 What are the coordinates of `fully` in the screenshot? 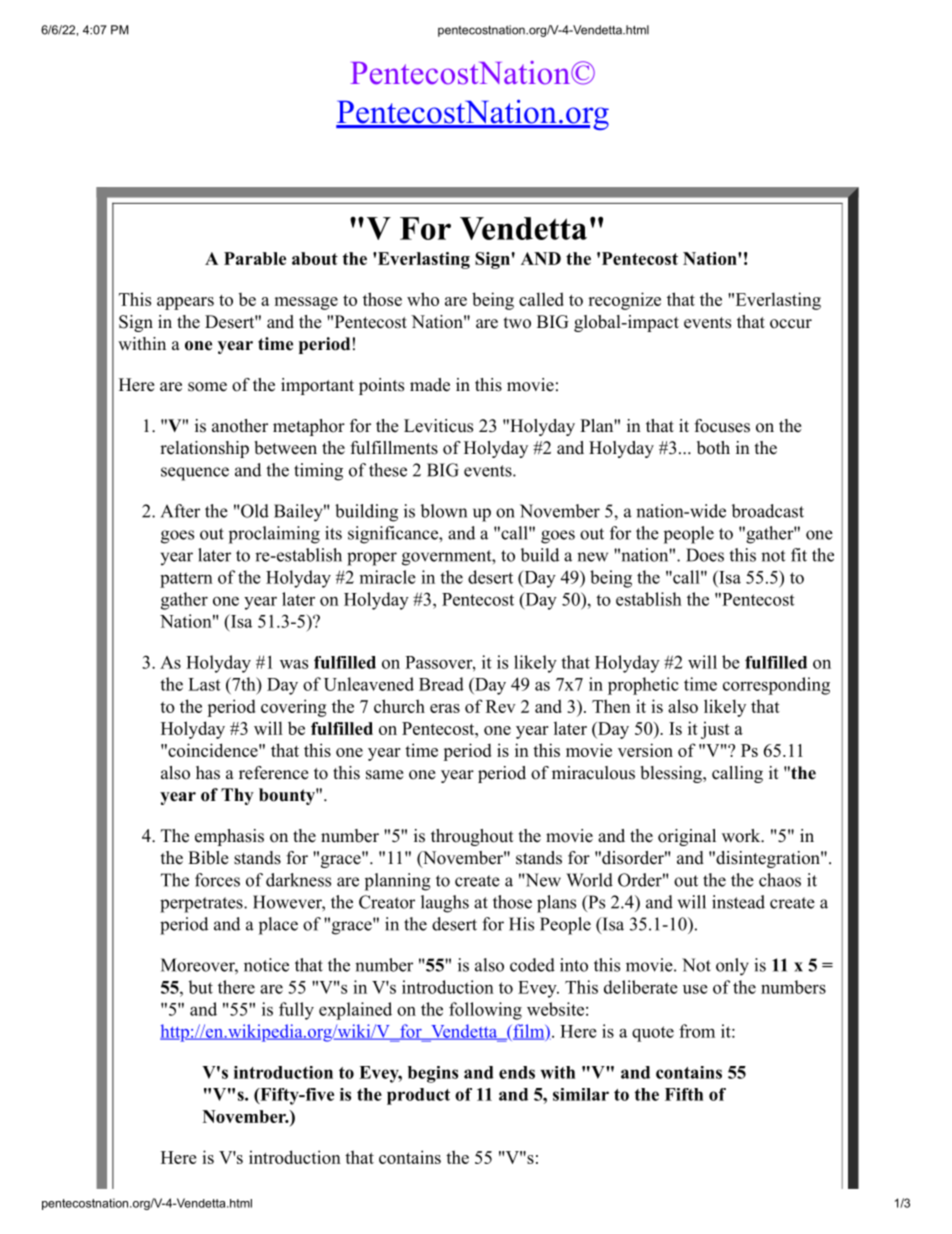 It's located at (296, 1011).
